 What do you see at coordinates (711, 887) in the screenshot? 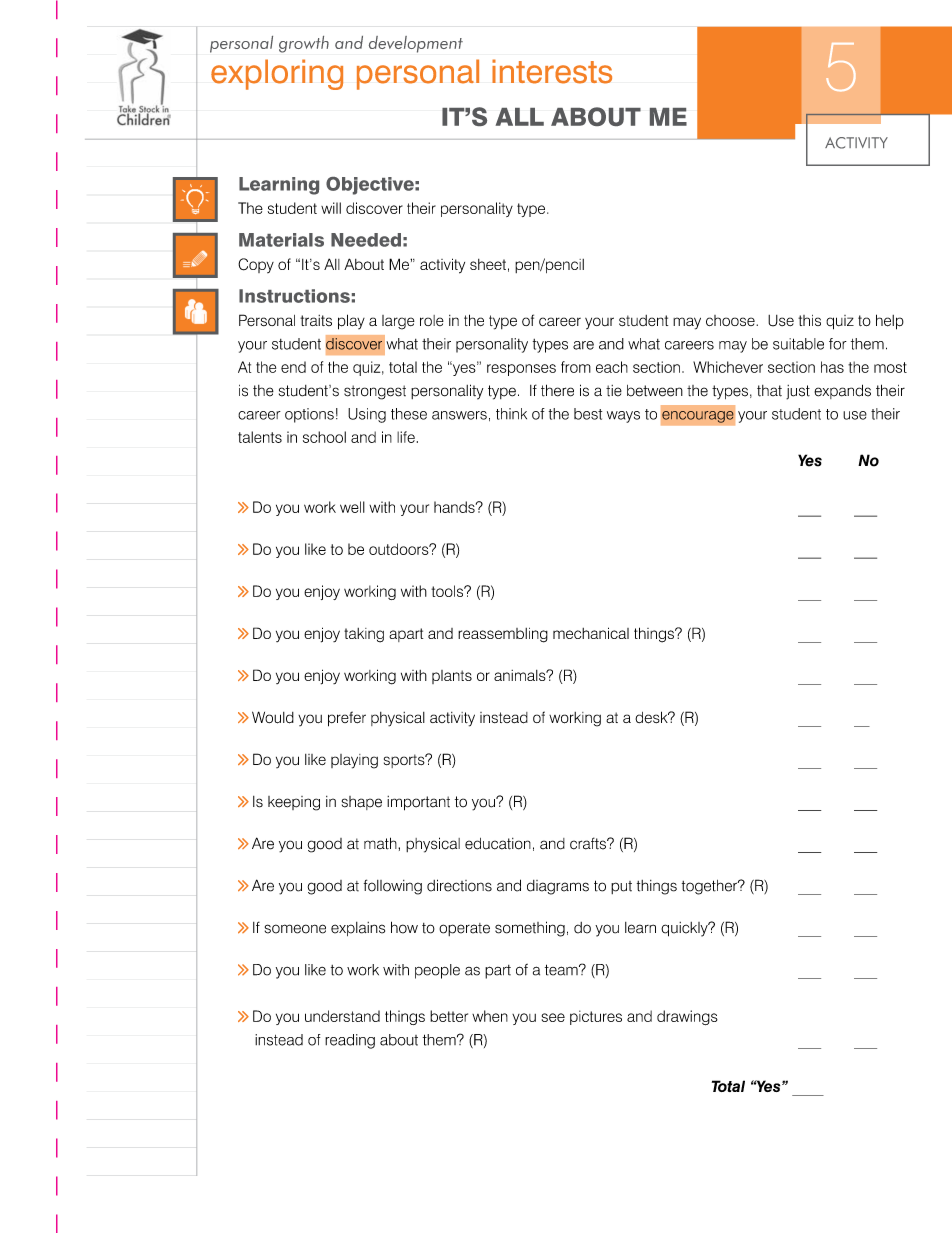
I see `together` at bounding box center [711, 887].
